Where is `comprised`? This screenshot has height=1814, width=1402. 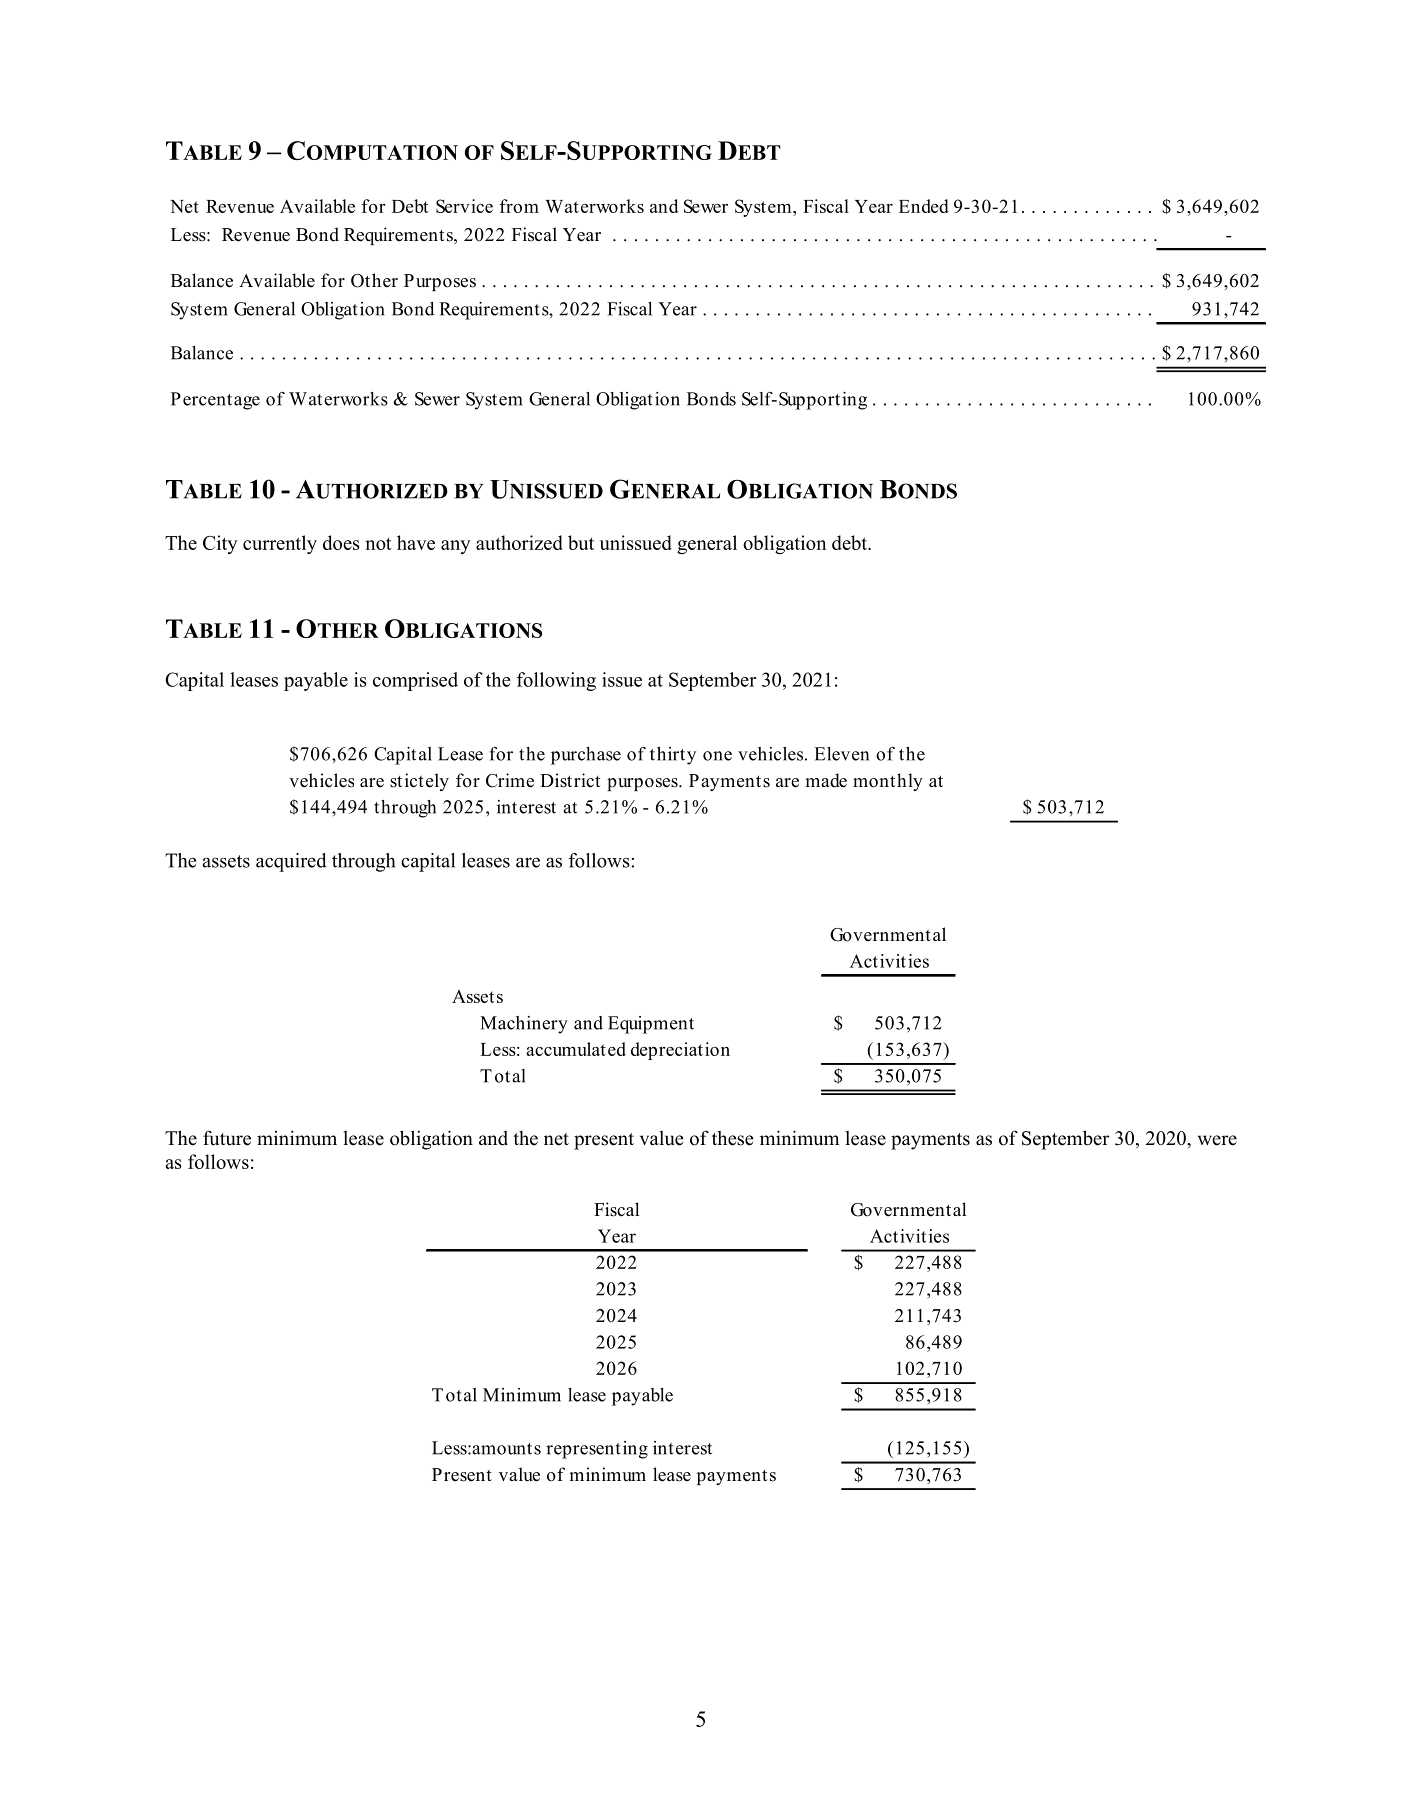 comprised is located at coordinates (415, 681).
